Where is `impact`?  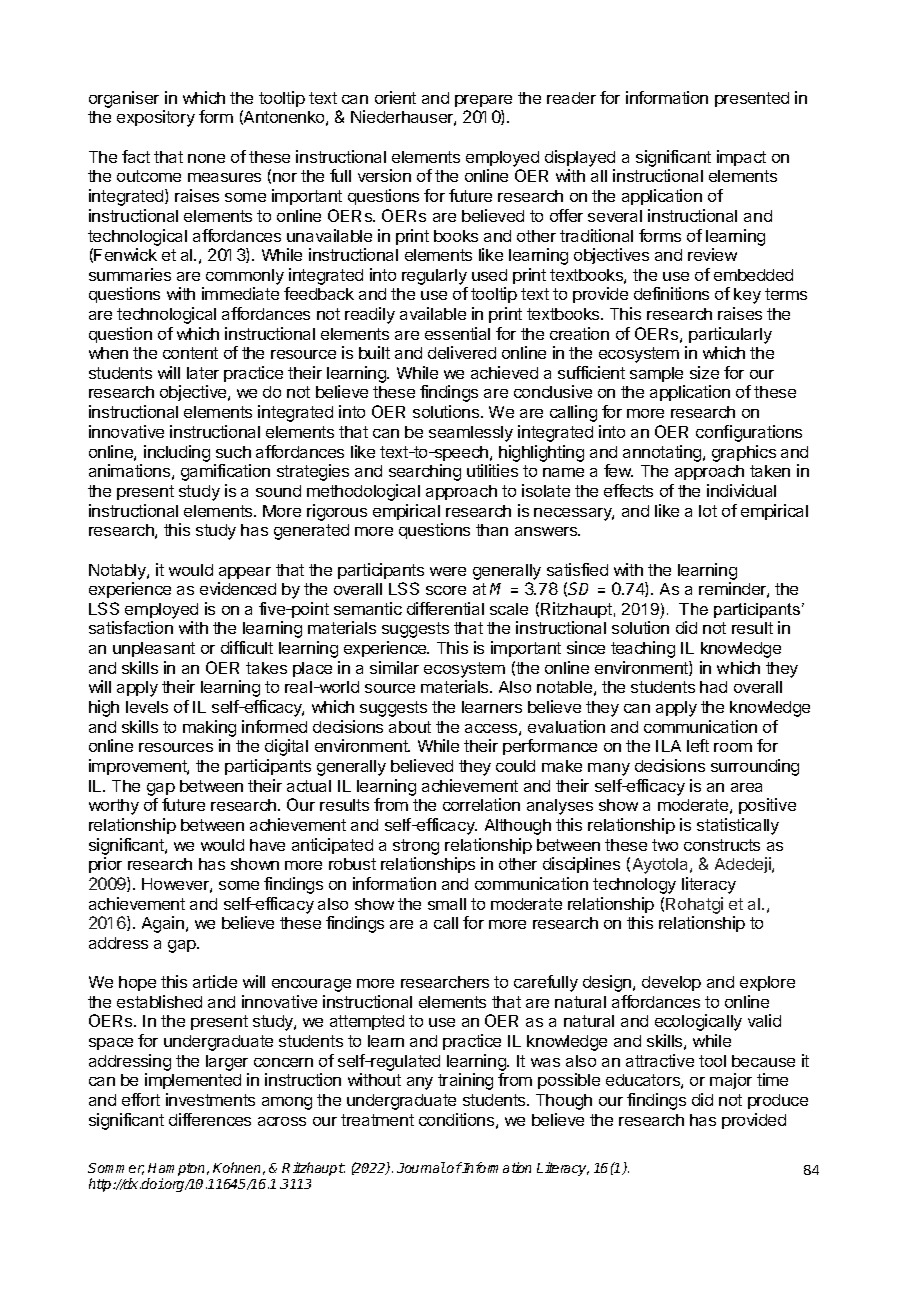 impact is located at coordinates (741, 158).
